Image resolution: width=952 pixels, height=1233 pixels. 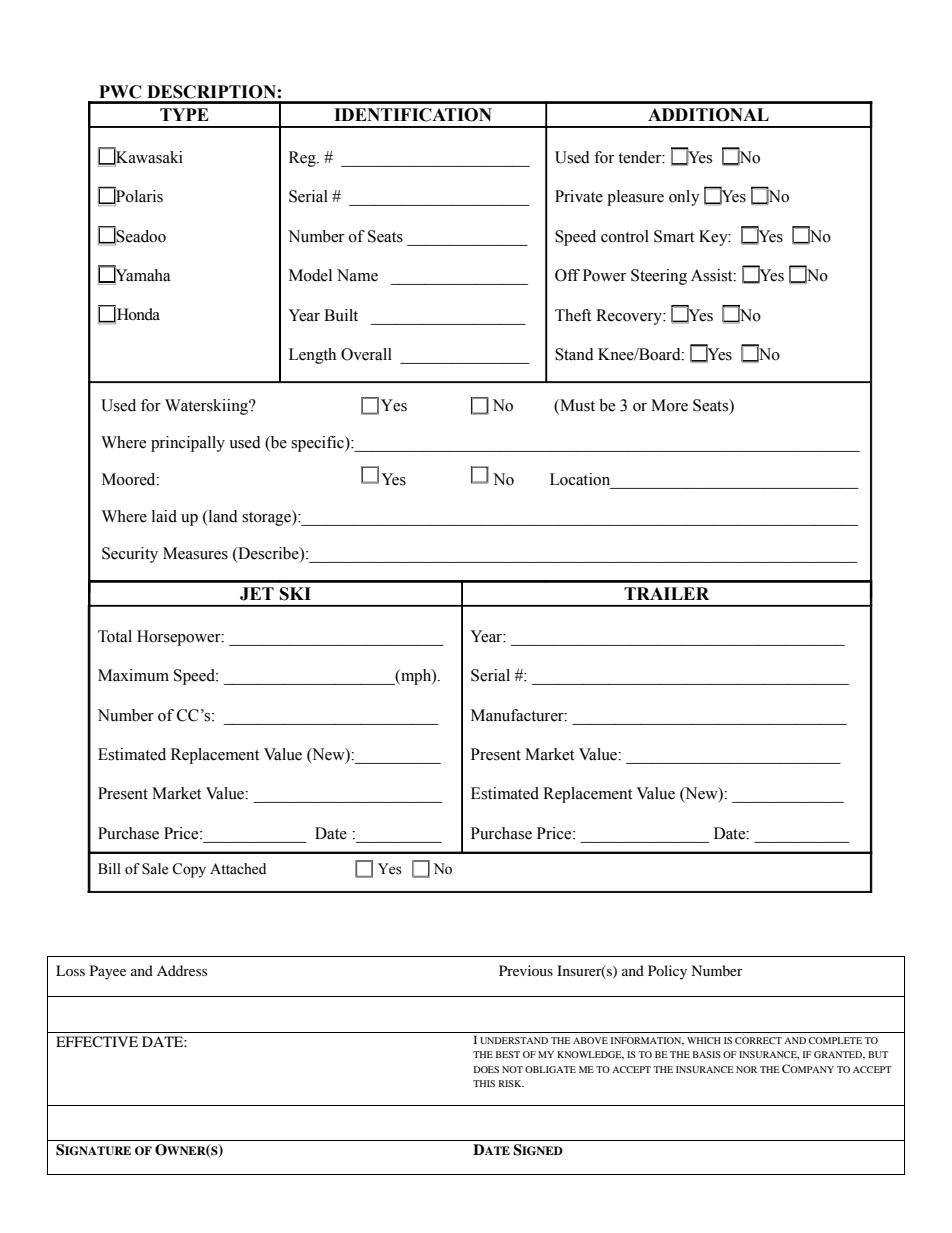 What do you see at coordinates (669, 405) in the image?
I see `More` at bounding box center [669, 405].
